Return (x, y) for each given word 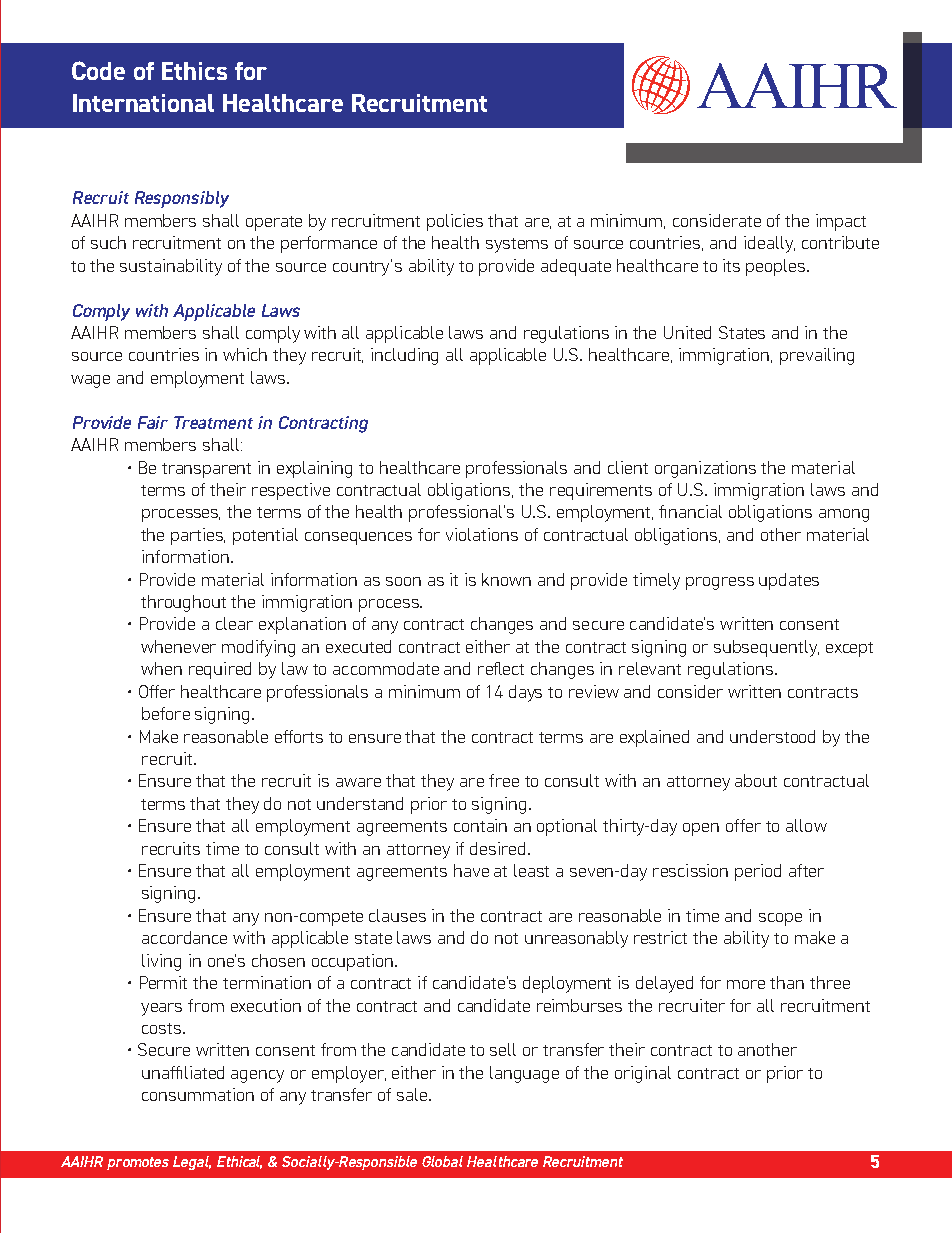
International (143, 103)
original (643, 1074)
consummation (198, 1094)
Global (442, 1161)
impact (841, 222)
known (506, 579)
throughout (183, 603)
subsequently (766, 648)
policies (455, 222)
